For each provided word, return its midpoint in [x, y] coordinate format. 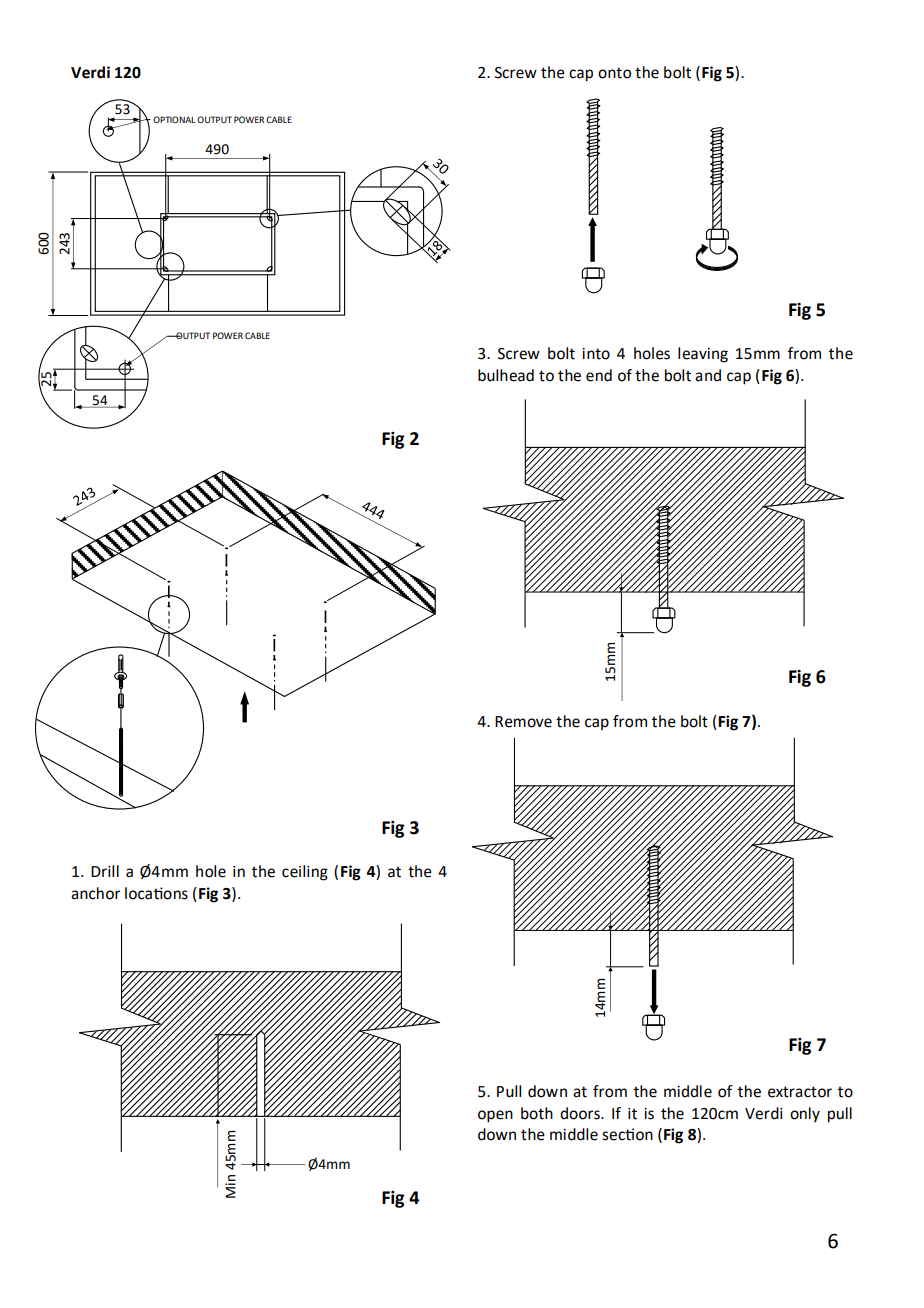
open [495, 1116]
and [708, 375]
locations [156, 893]
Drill [105, 871]
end [599, 375]
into [596, 354]
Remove [523, 722]
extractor [800, 1092]
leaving [703, 355]
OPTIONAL [174, 119]
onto [614, 73]
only [805, 1115]
